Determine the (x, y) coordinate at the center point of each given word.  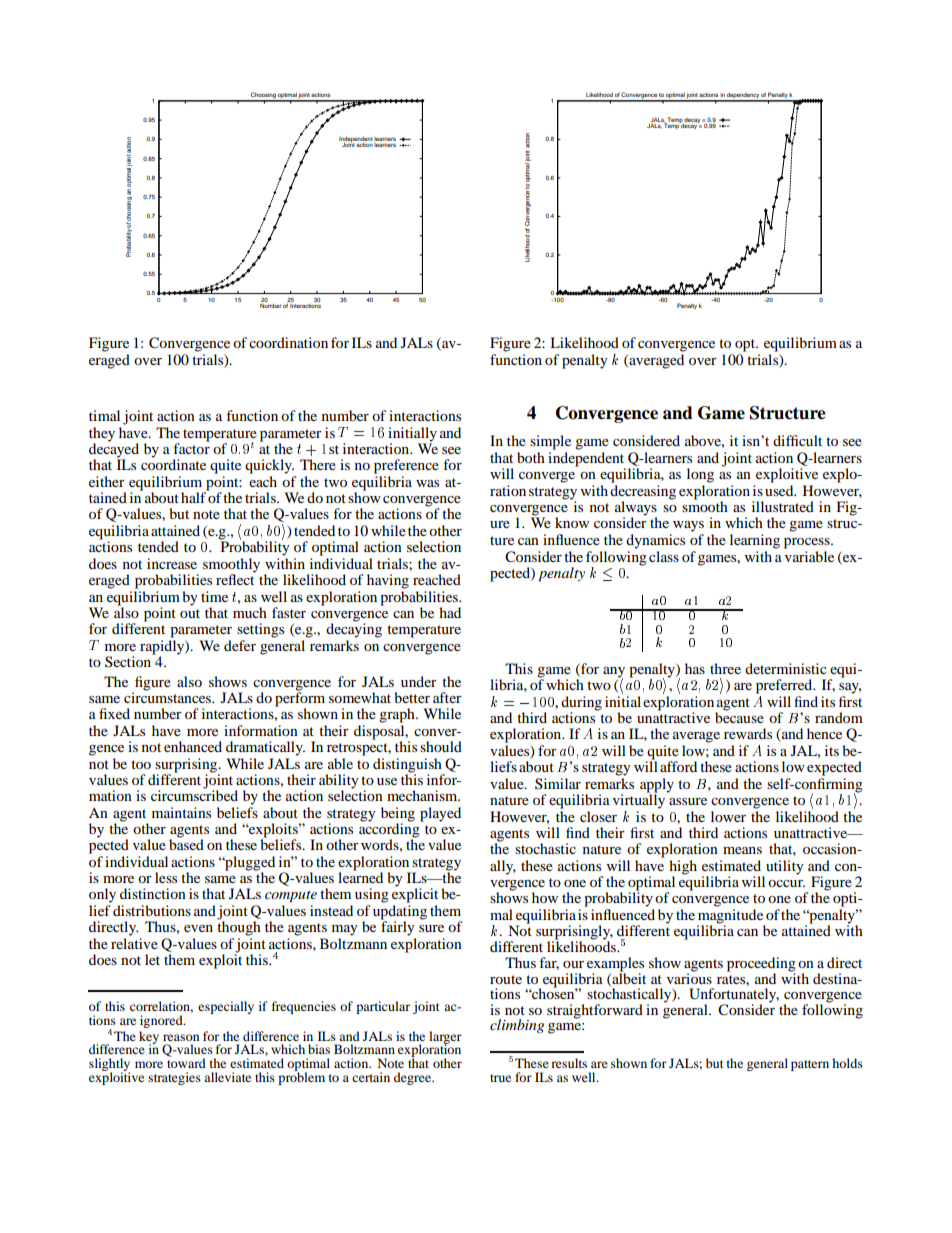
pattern (810, 1065)
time (214, 596)
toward (186, 1062)
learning (755, 541)
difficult (797, 440)
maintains (181, 812)
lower (728, 816)
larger (445, 1038)
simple (550, 442)
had (450, 612)
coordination (288, 342)
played (440, 814)
